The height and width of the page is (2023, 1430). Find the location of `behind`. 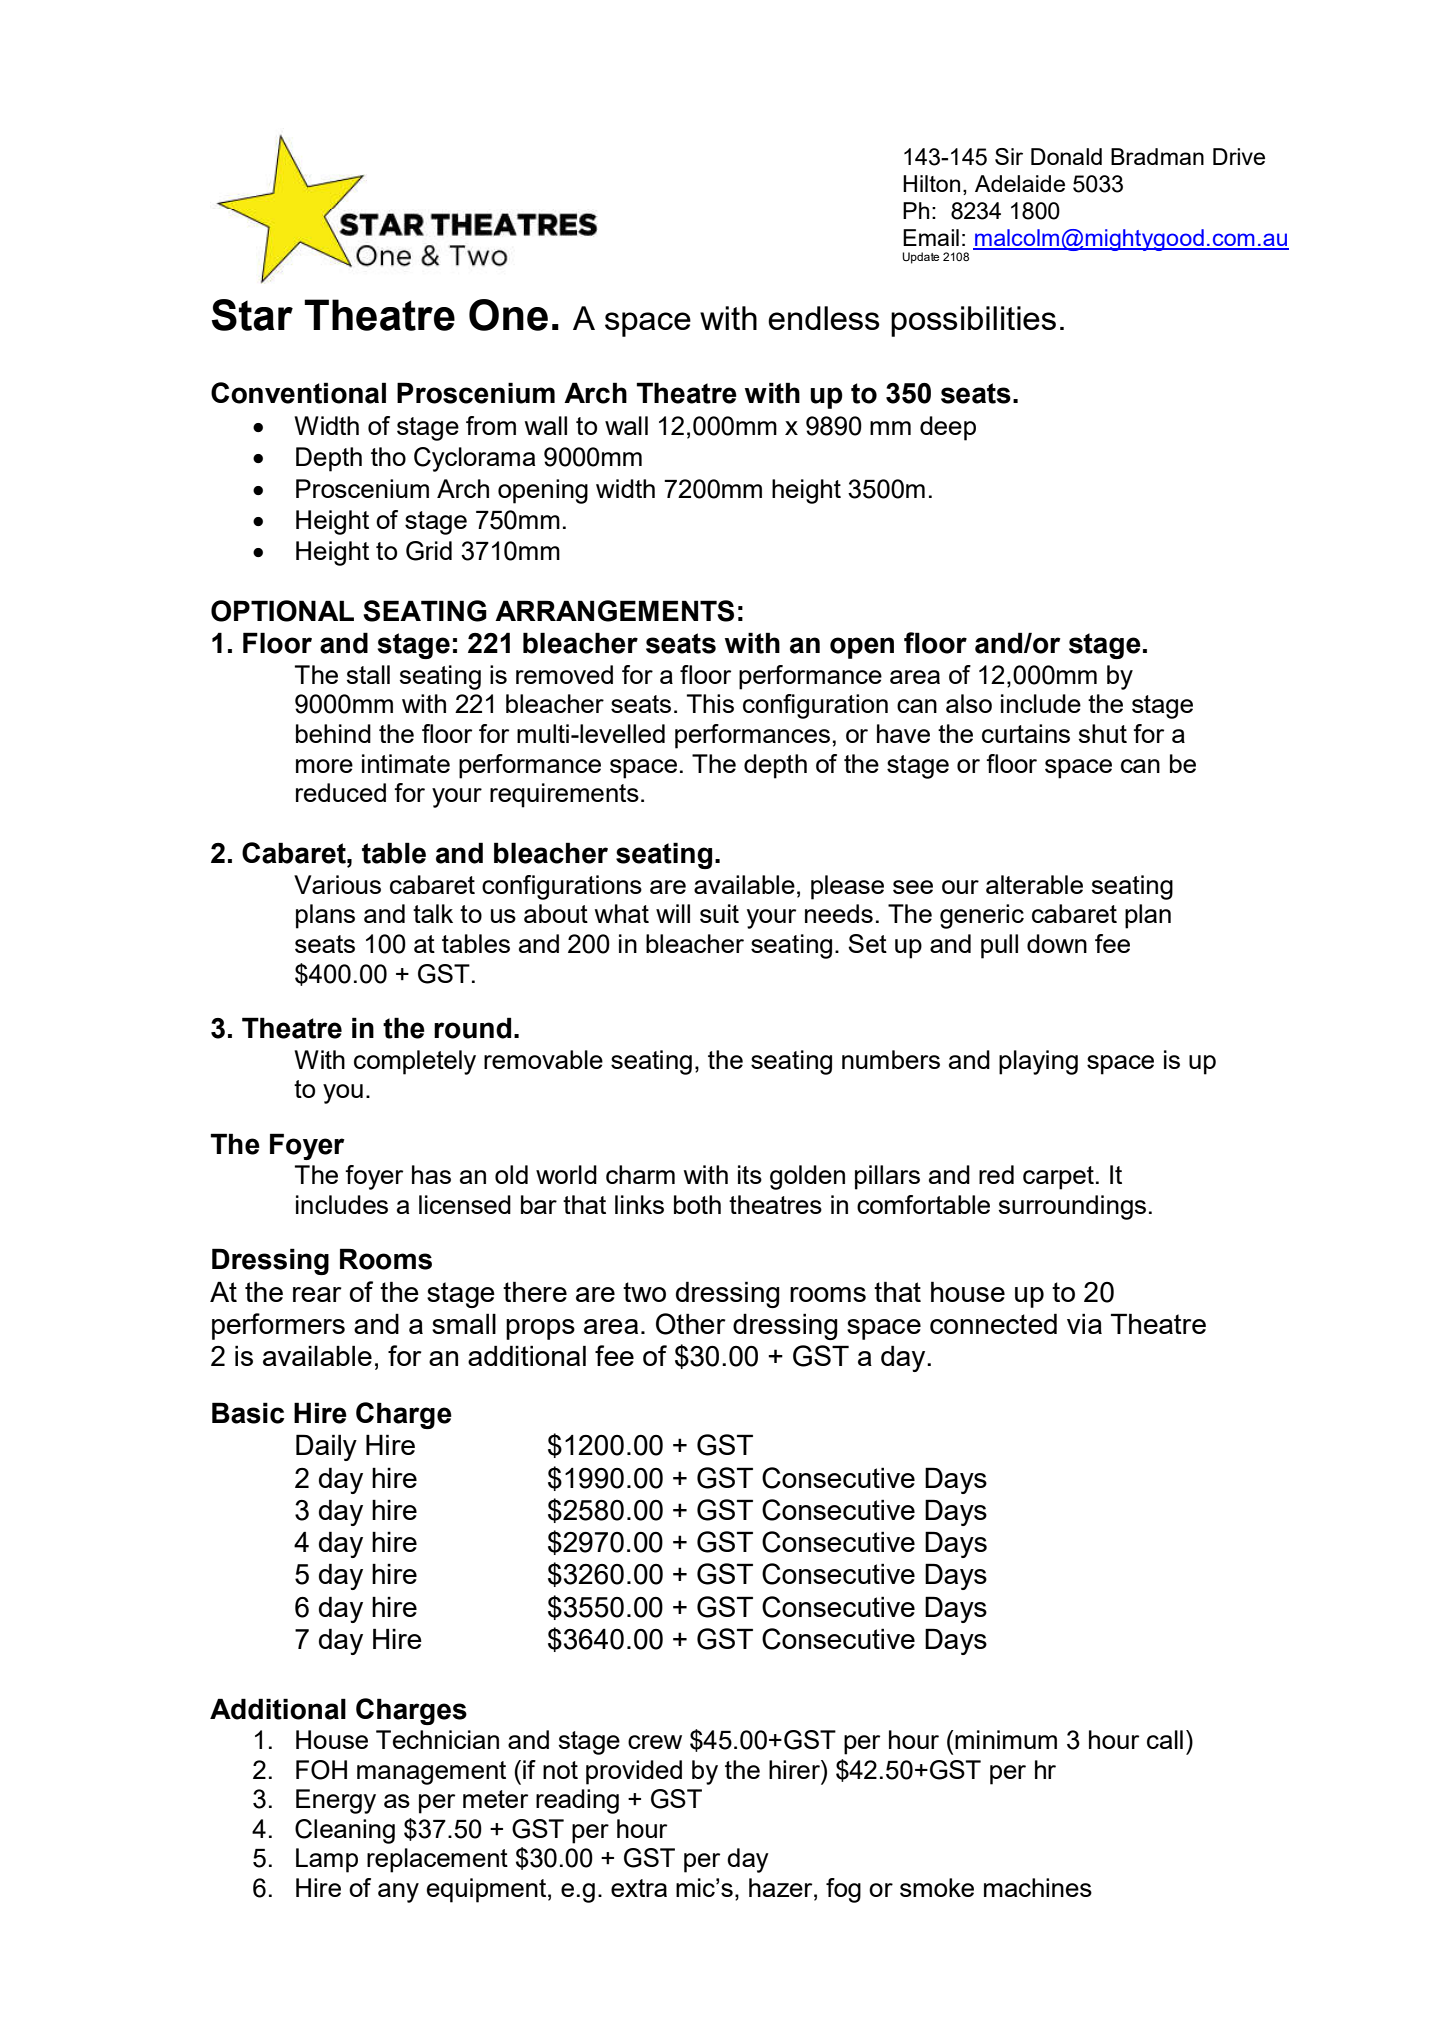

behind is located at coordinates (333, 733).
